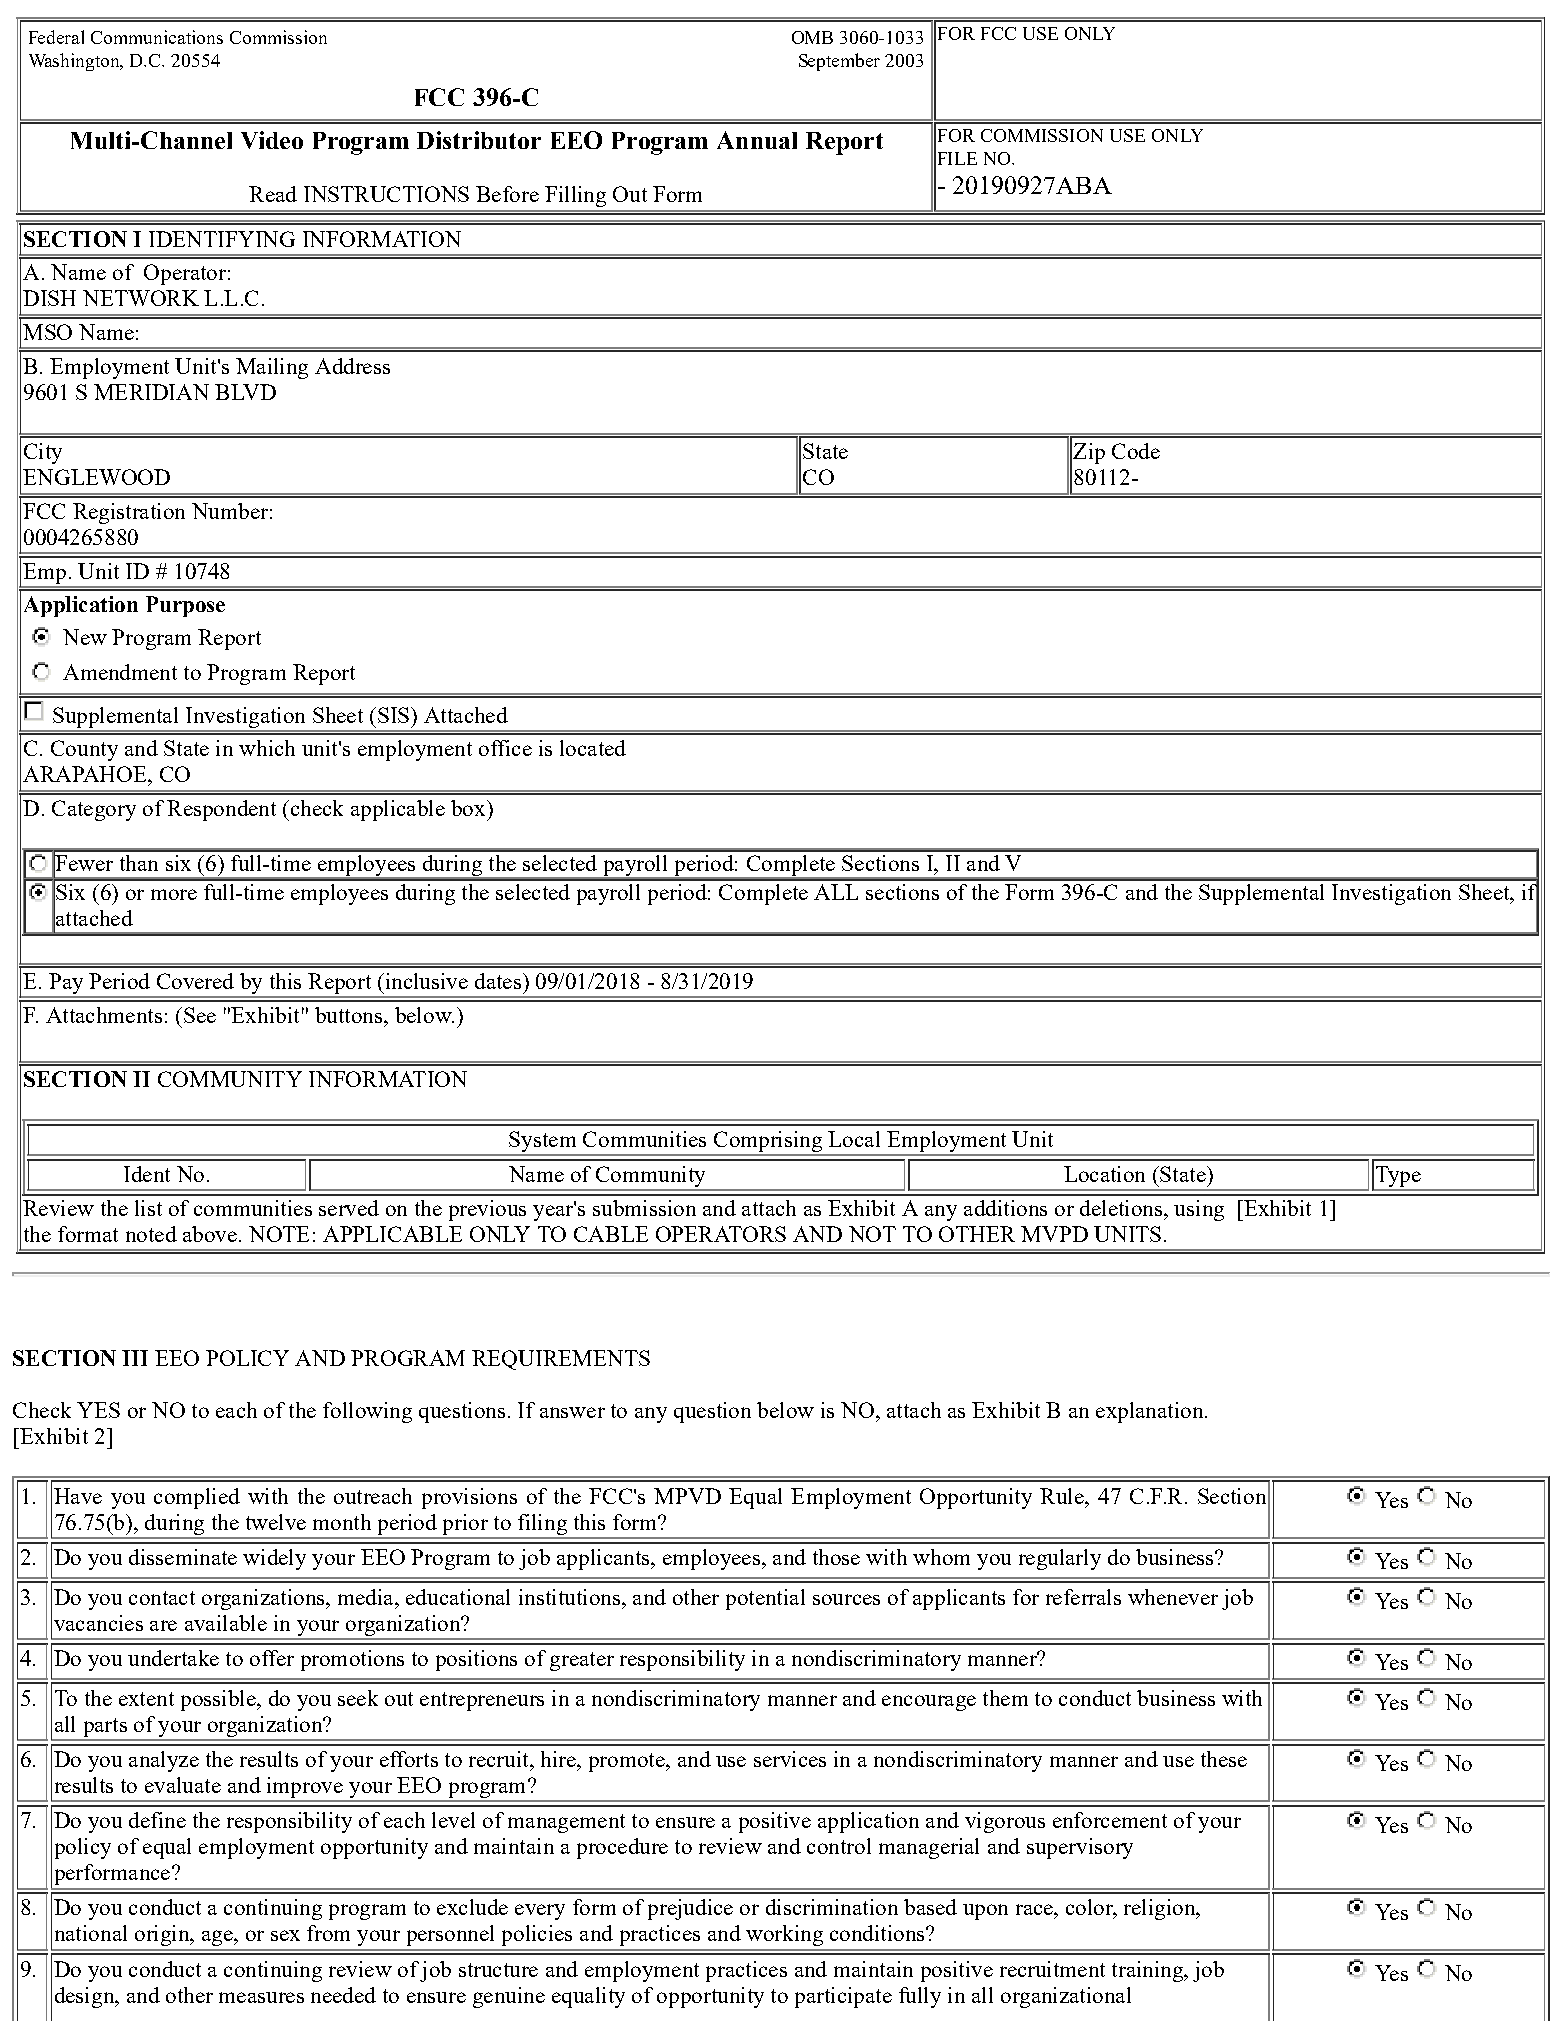 This page has height=2021, width=1562. What do you see at coordinates (1136, 451) in the page?
I see `Code` at bounding box center [1136, 451].
